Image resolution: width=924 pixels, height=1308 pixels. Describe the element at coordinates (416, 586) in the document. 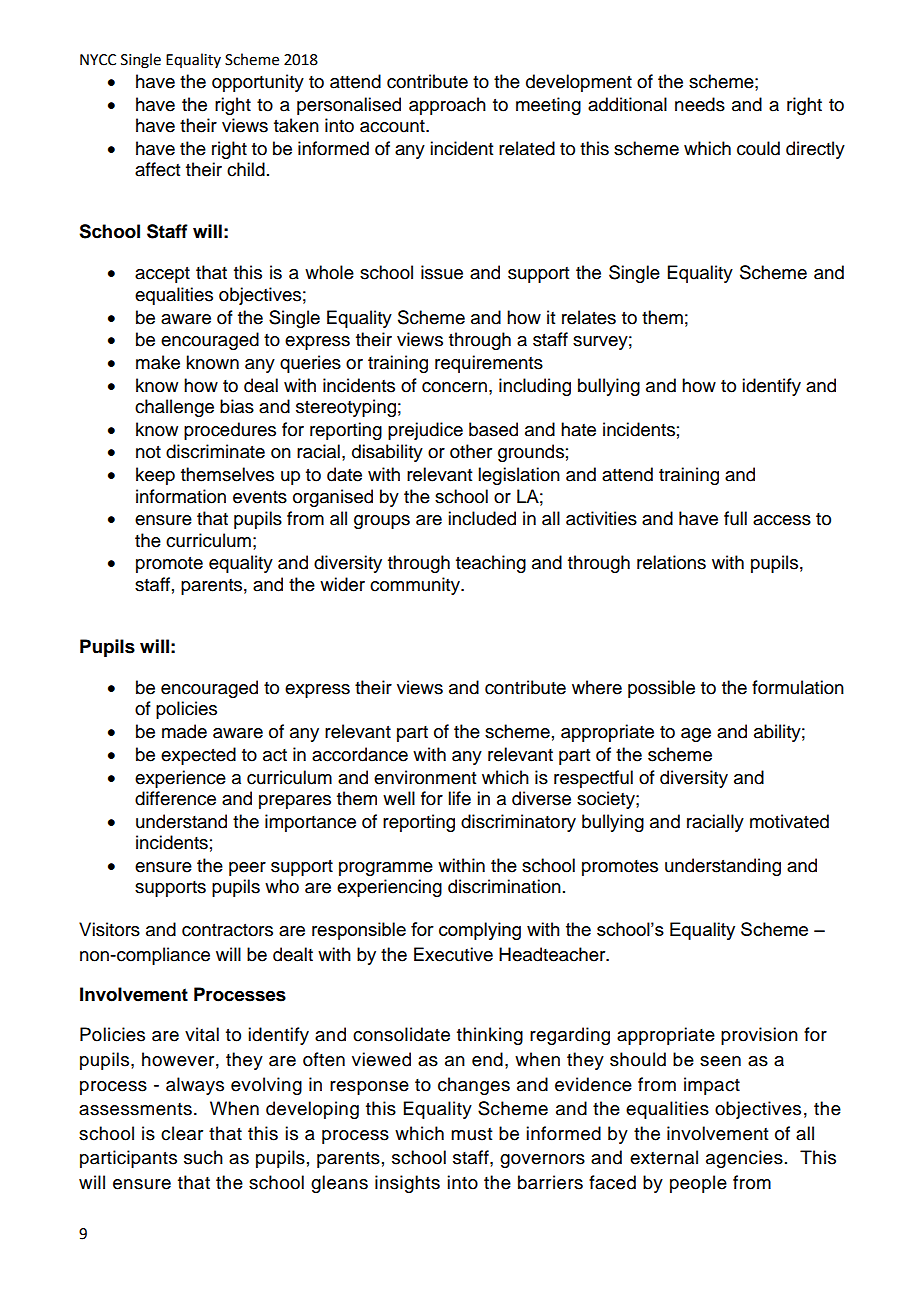

I see `community` at that location.
